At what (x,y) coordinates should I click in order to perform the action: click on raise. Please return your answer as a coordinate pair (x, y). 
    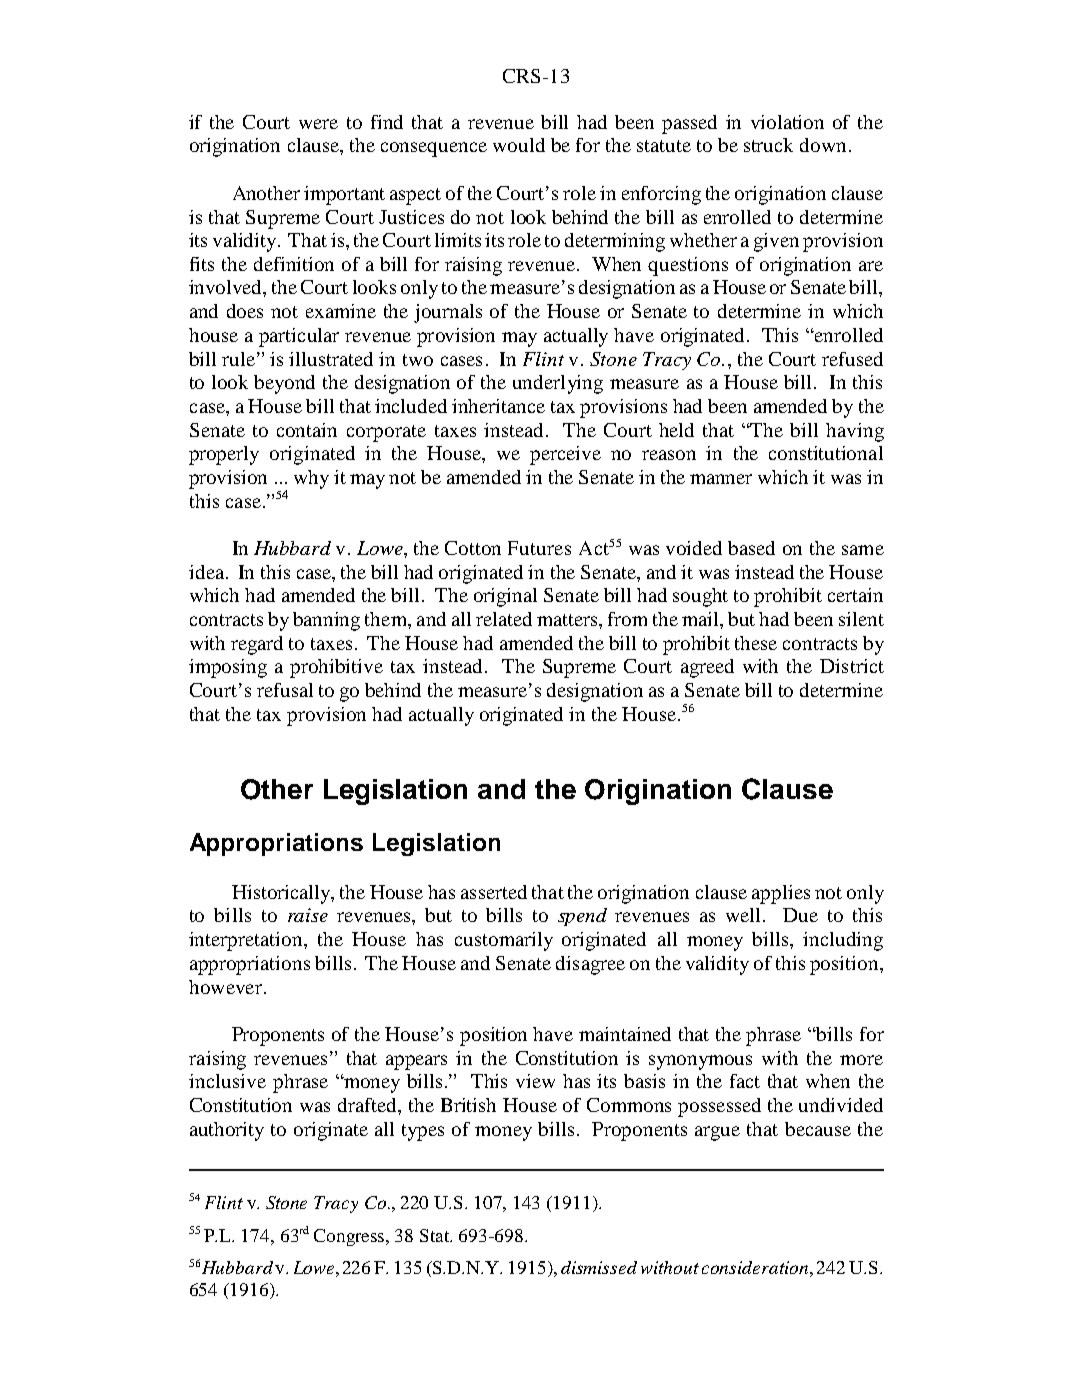
    Looking at the image, I should click on (308, 915).
